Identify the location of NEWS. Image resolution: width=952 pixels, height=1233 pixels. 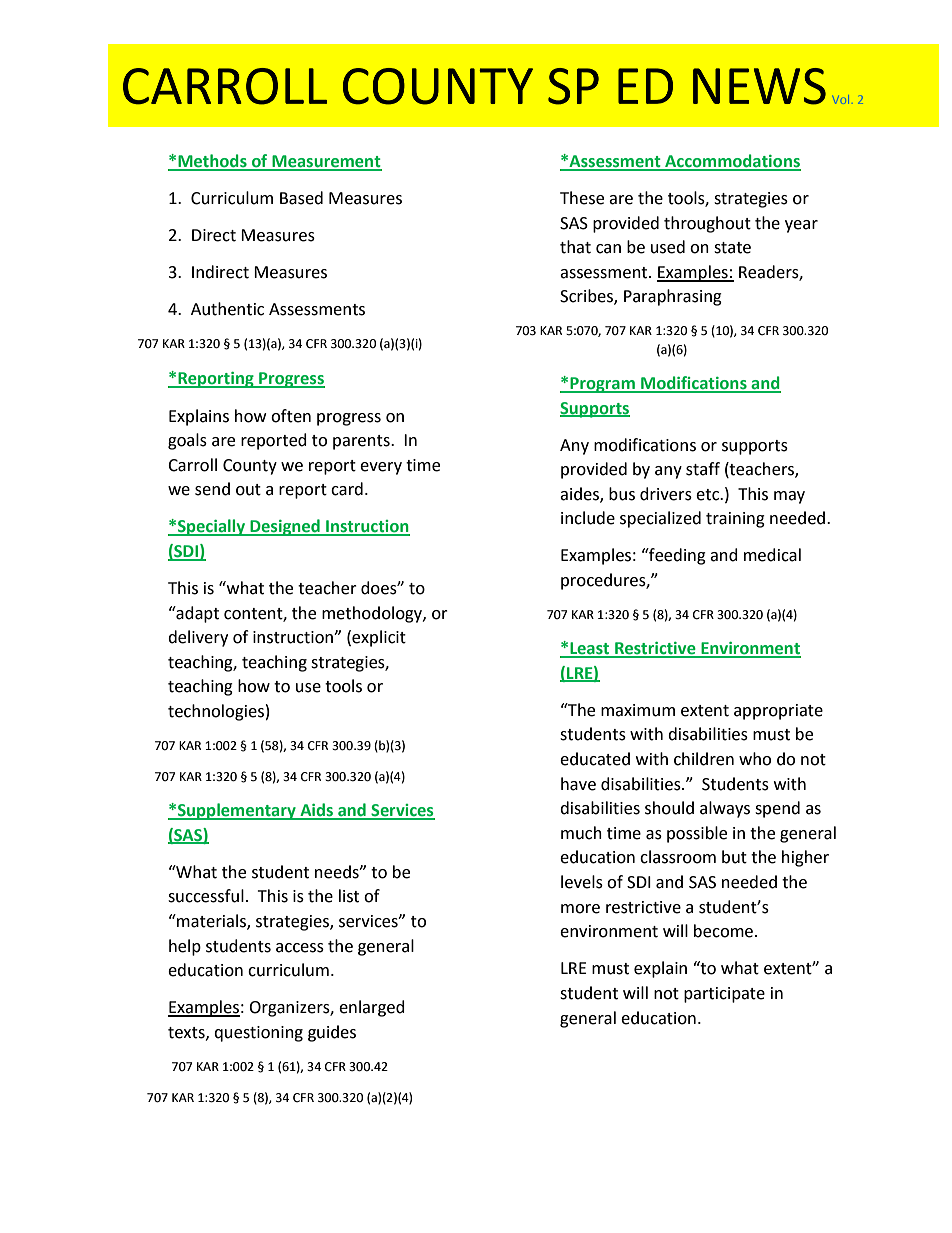
(759, 86).
